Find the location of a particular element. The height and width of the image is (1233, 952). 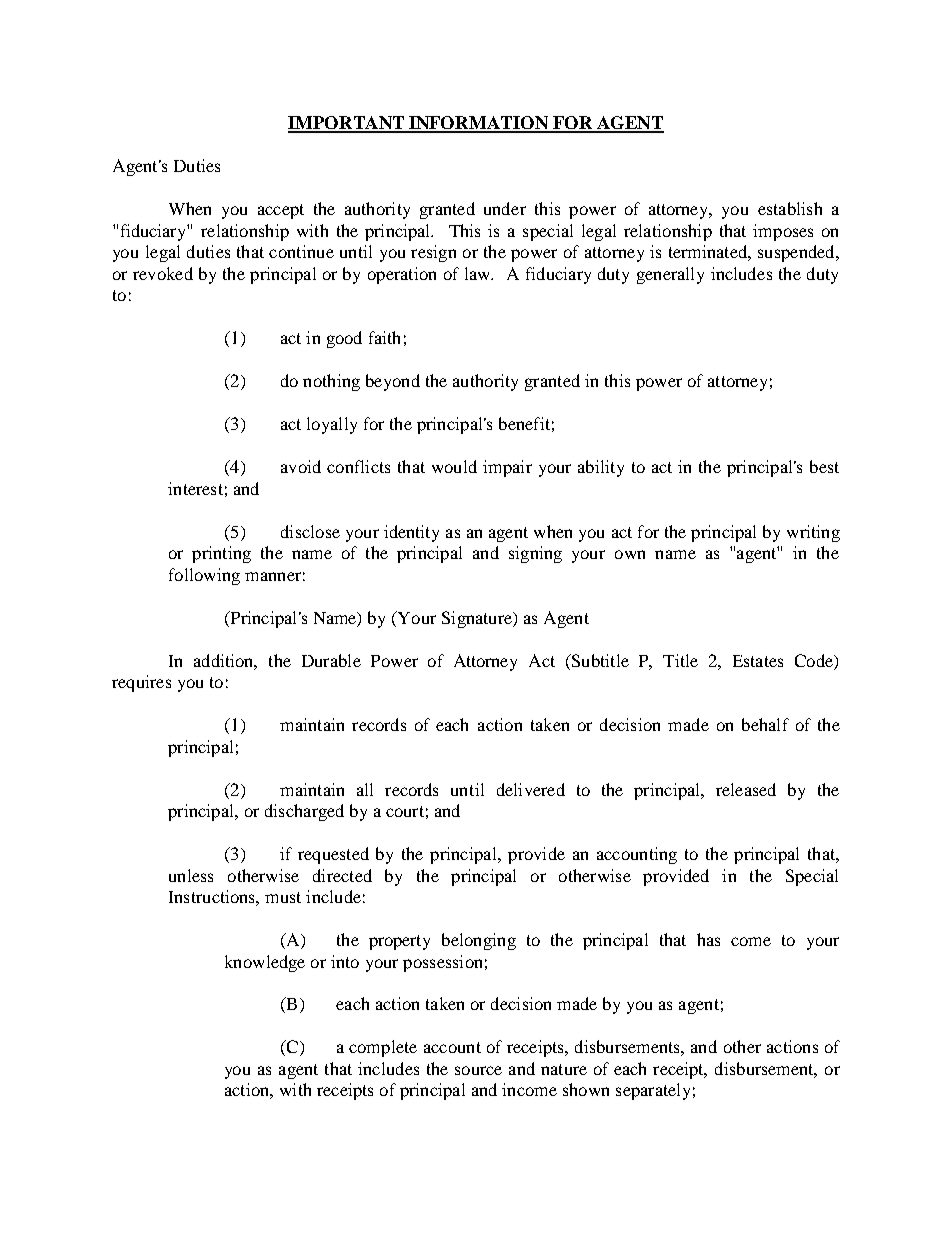

source is located at coordinates (478, 1070).
